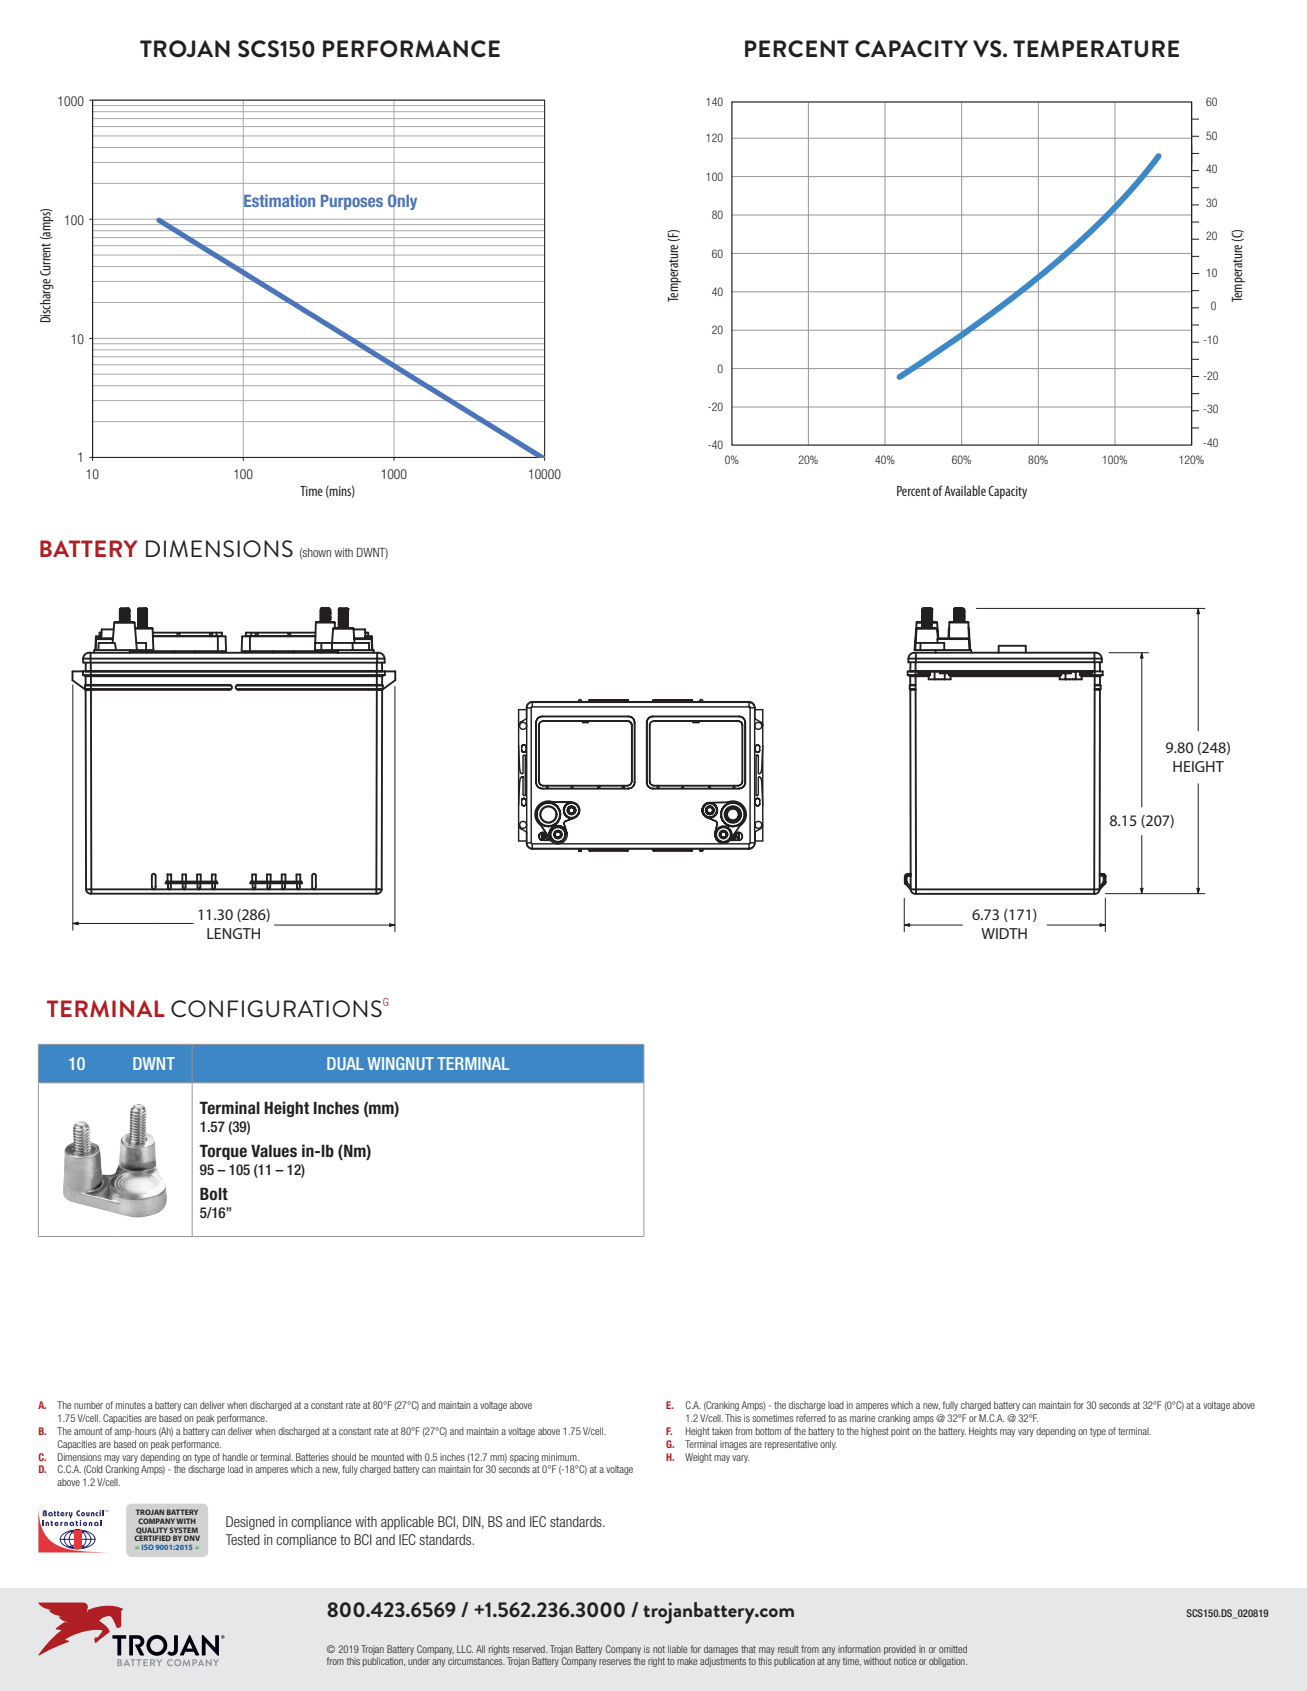 This document has height=1691, width=1307. What do you see at coordinates (345, 1063) in the document?
I see `DUAL` at bounding box center [345, 1063].
